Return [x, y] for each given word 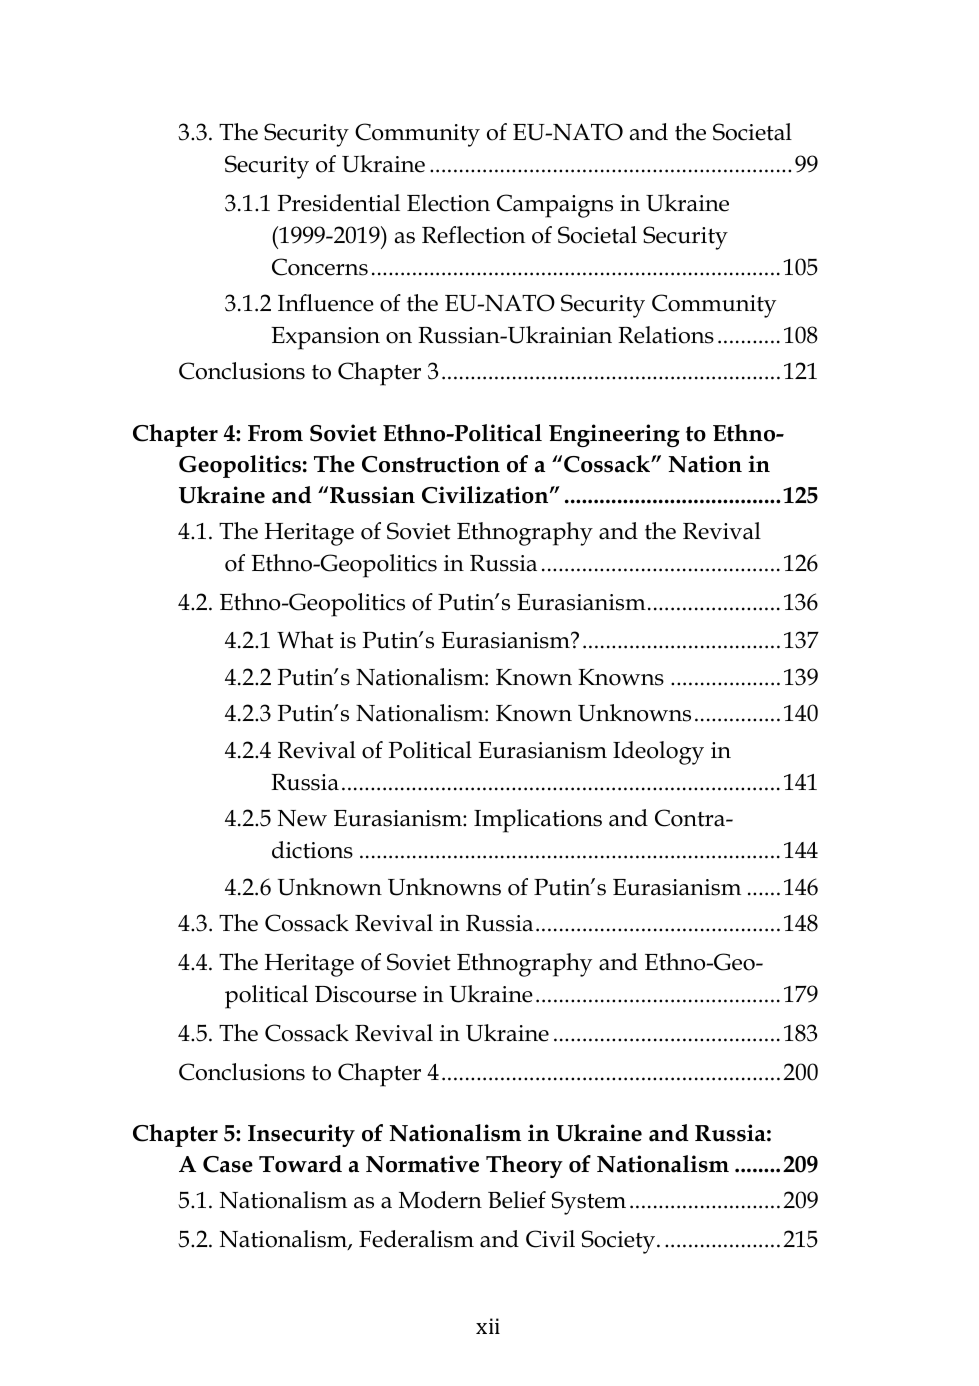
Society [620, 1242]
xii [488, 1326]
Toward [300, 1164]
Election [448, 203]
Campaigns [555, 206]
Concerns [320, 267]
